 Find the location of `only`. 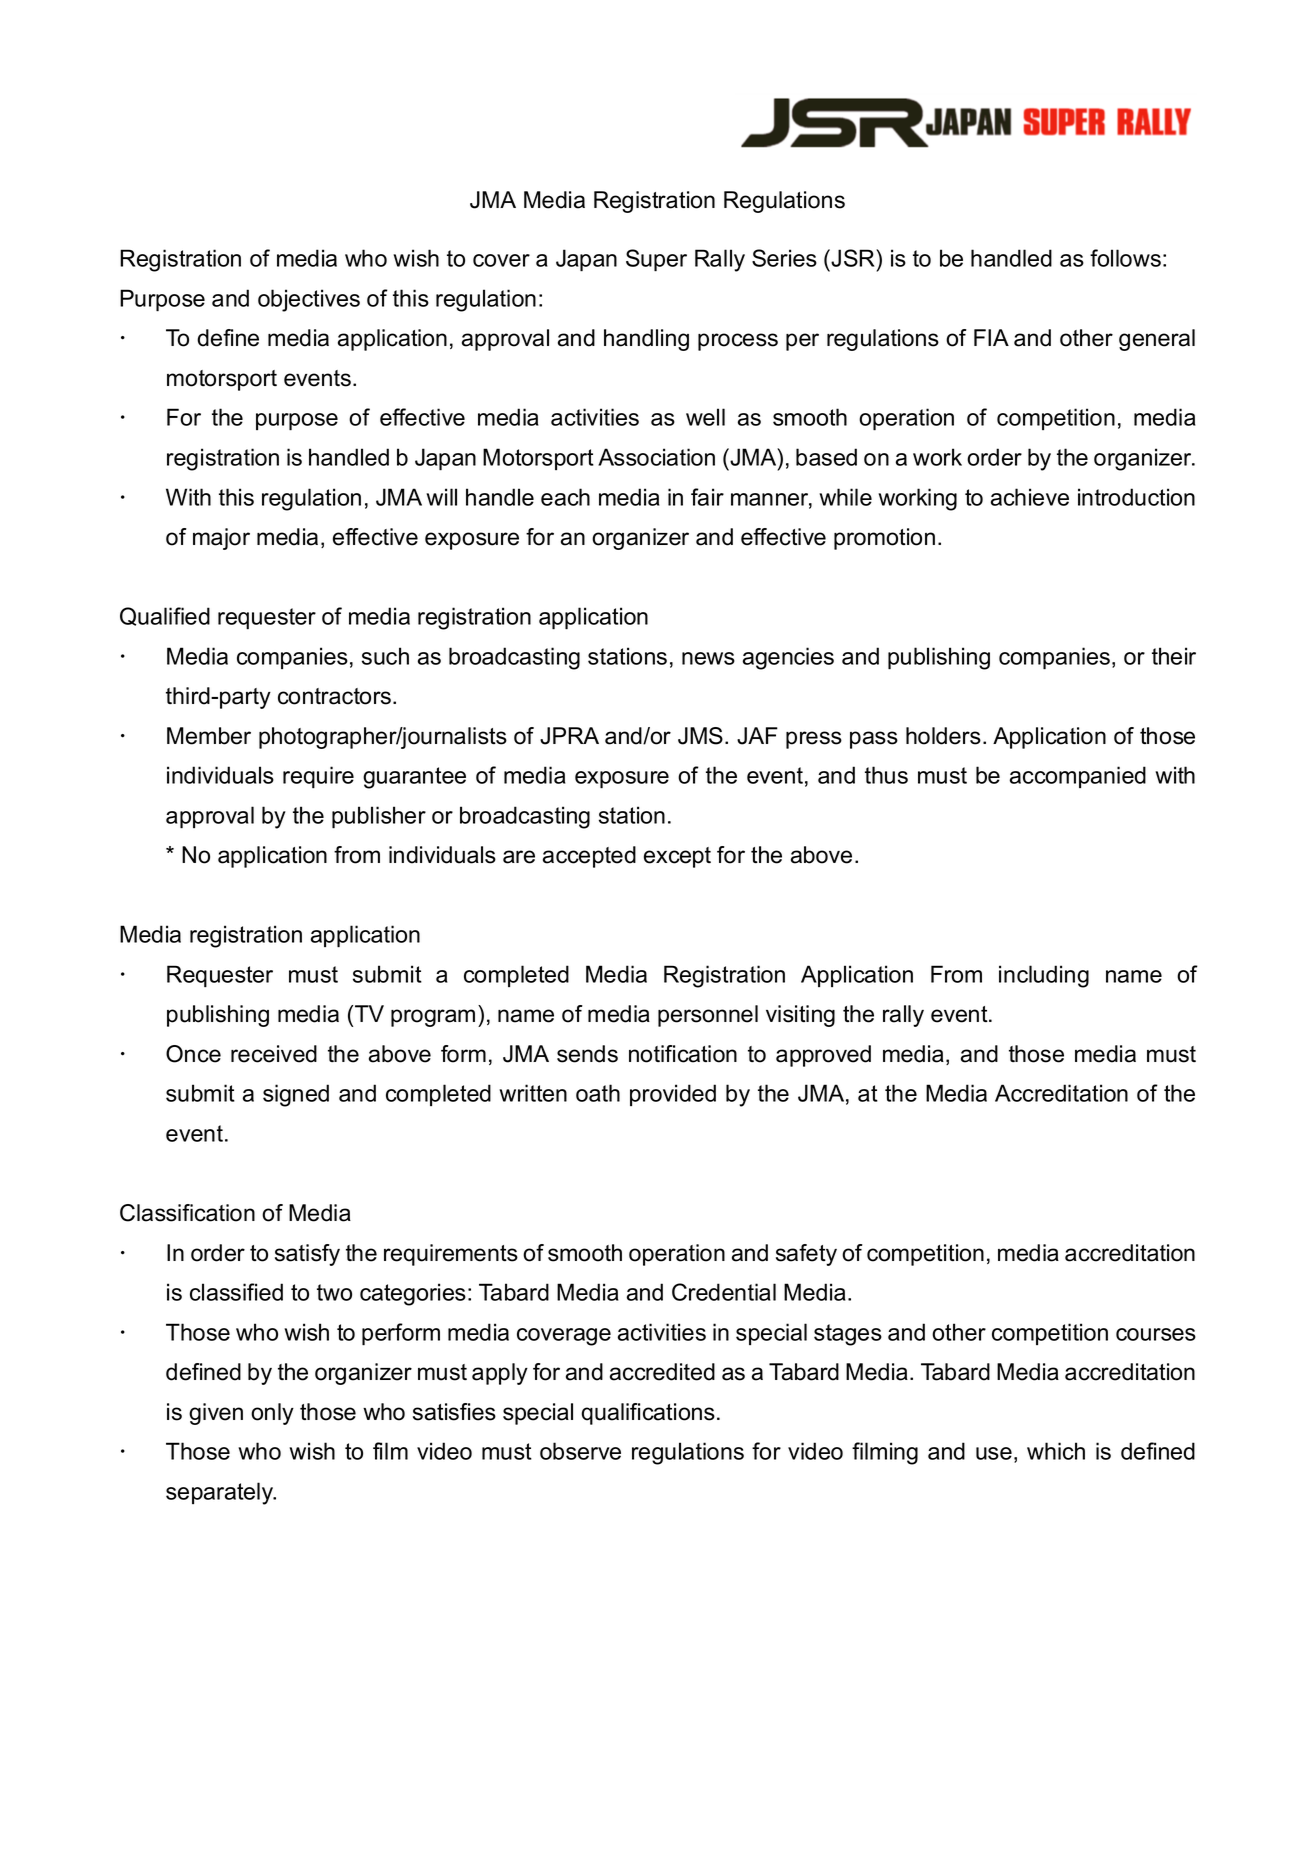

only is located at coordinates (272, 1414).
